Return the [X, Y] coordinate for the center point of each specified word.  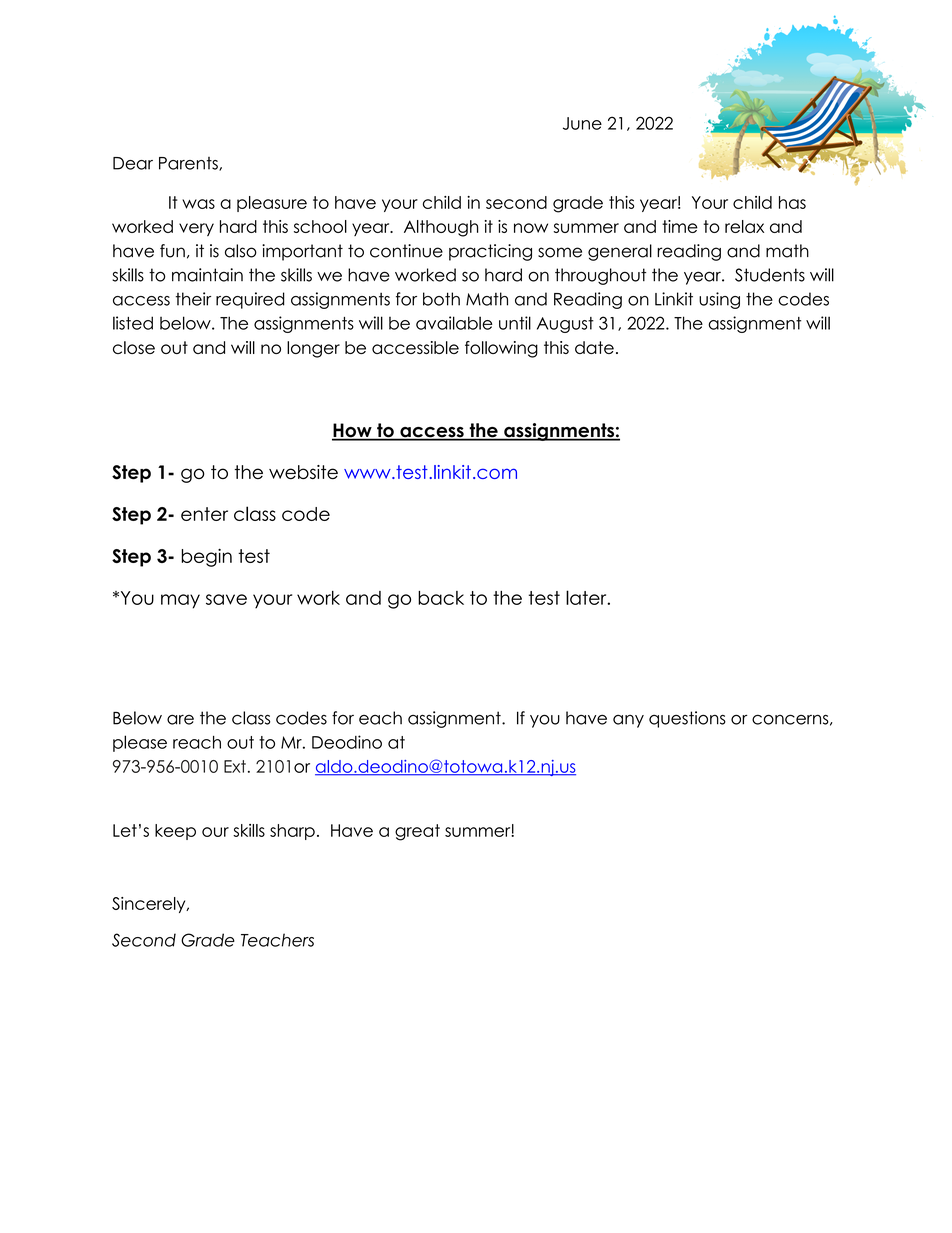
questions [687, 719]
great [417, 832]
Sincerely [150, 905]
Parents [189, 164]
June [582, 123]
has [792, 202]
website [303, 472]
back [441, 598]
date [594, 347]
